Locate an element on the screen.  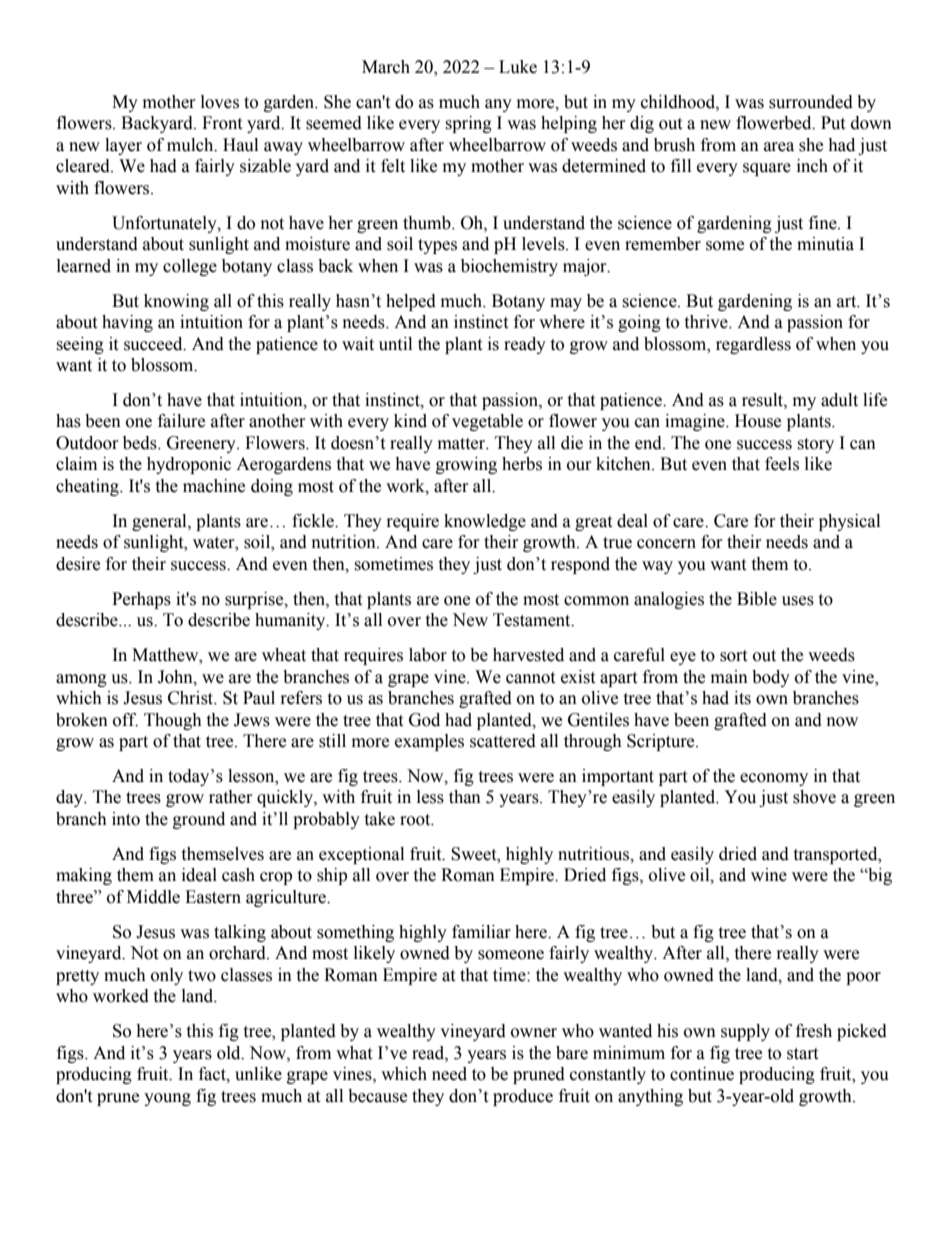
knowledge is located at coordinates (485, 522).
